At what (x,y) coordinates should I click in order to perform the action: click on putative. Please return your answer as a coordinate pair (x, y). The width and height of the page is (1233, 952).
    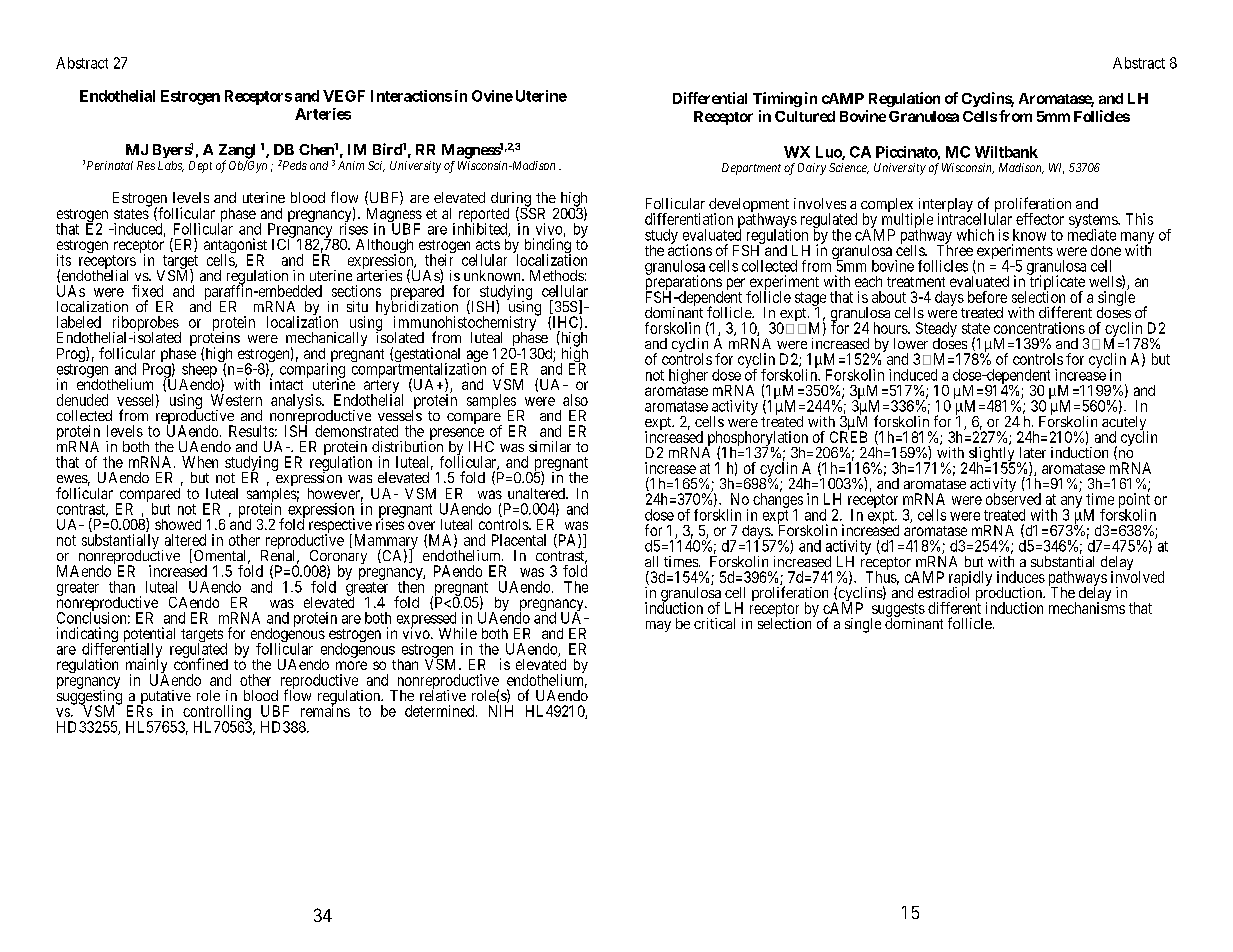
    Looking at the image, I should click on (164, 698).
